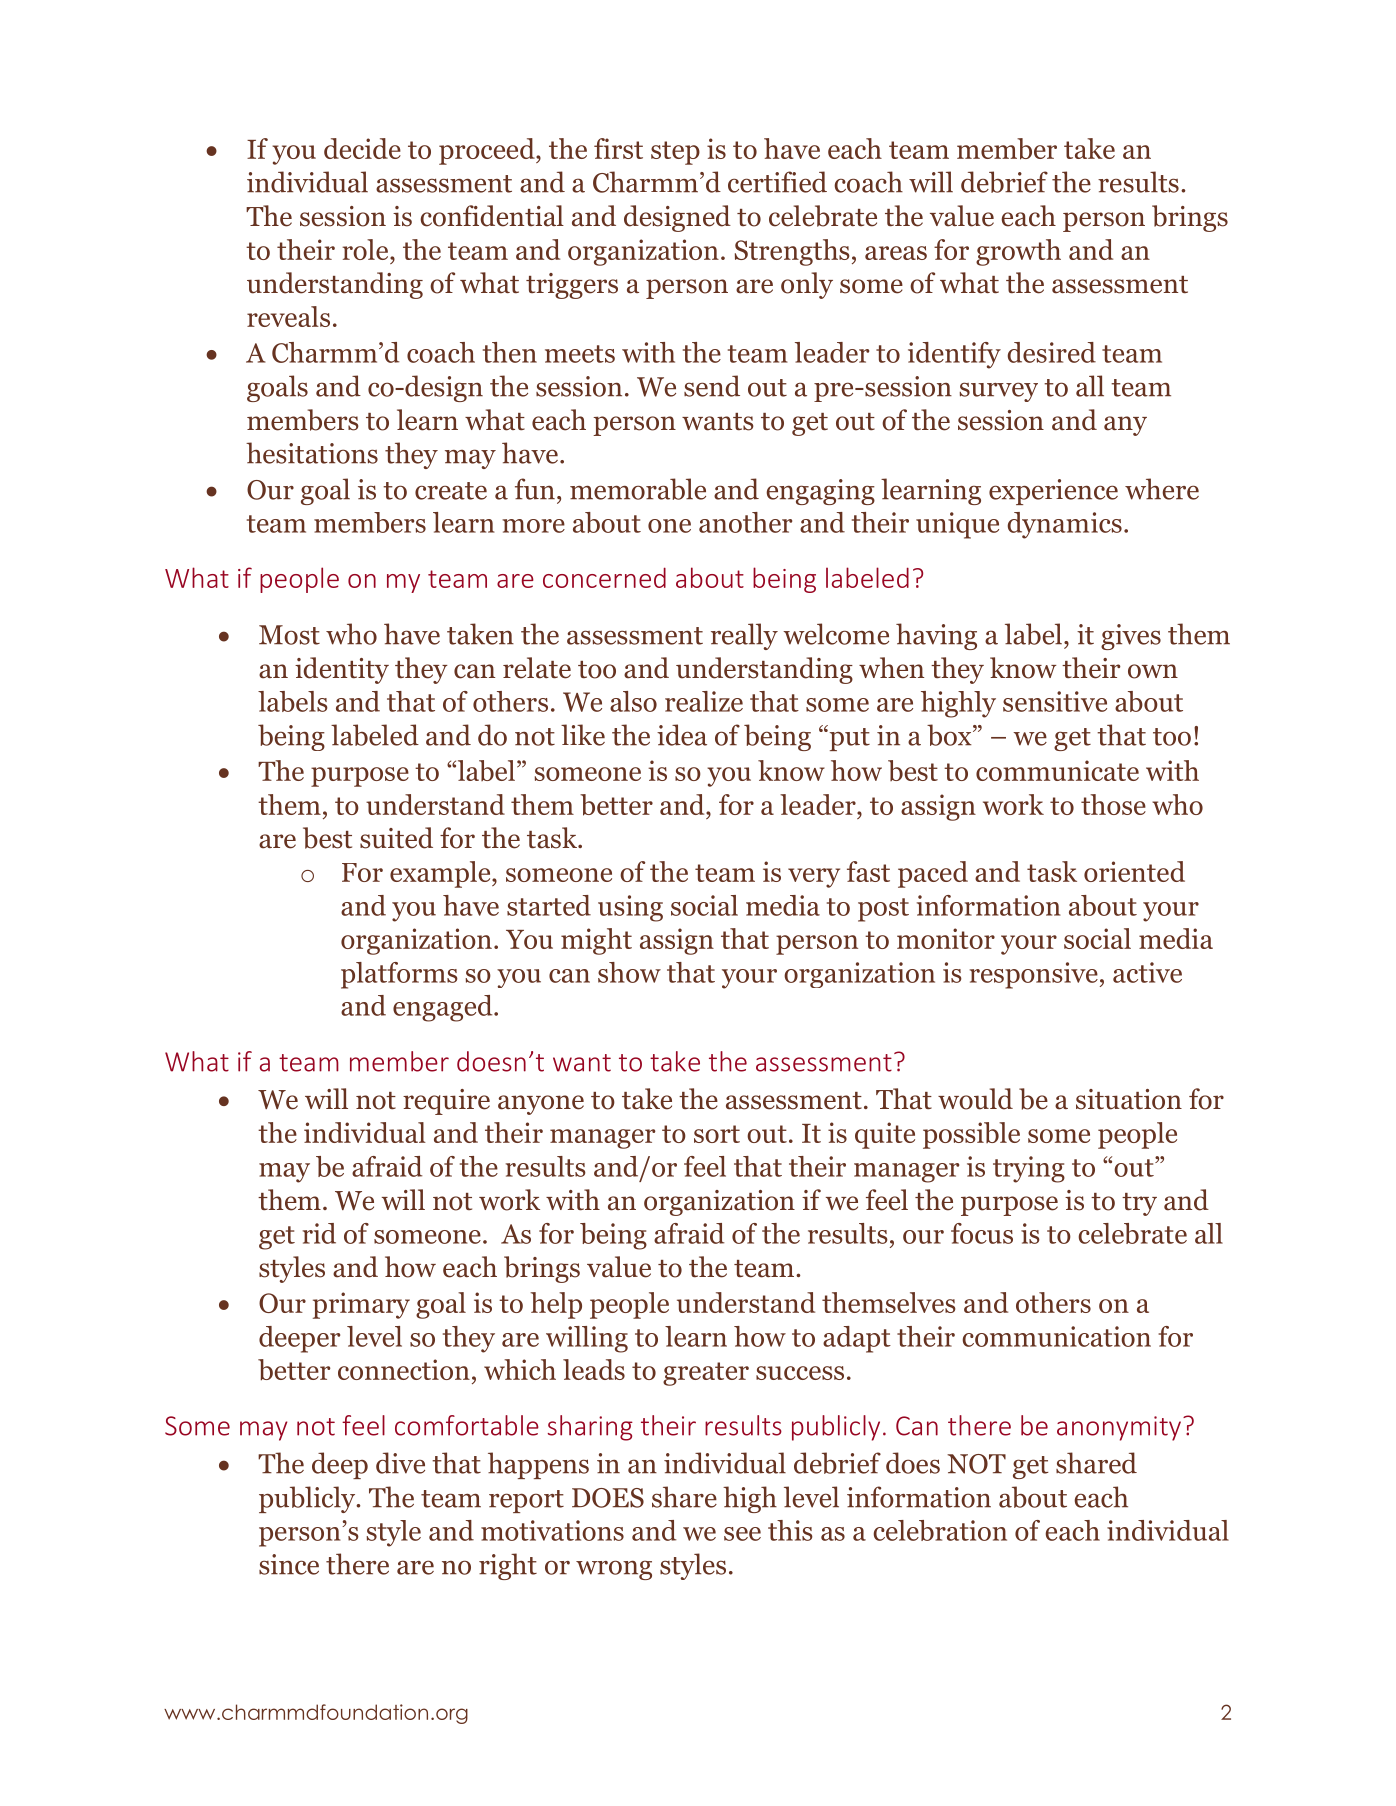 This screenshot has width=1396, height=1806. I want to click on really, so click(744, 636).
